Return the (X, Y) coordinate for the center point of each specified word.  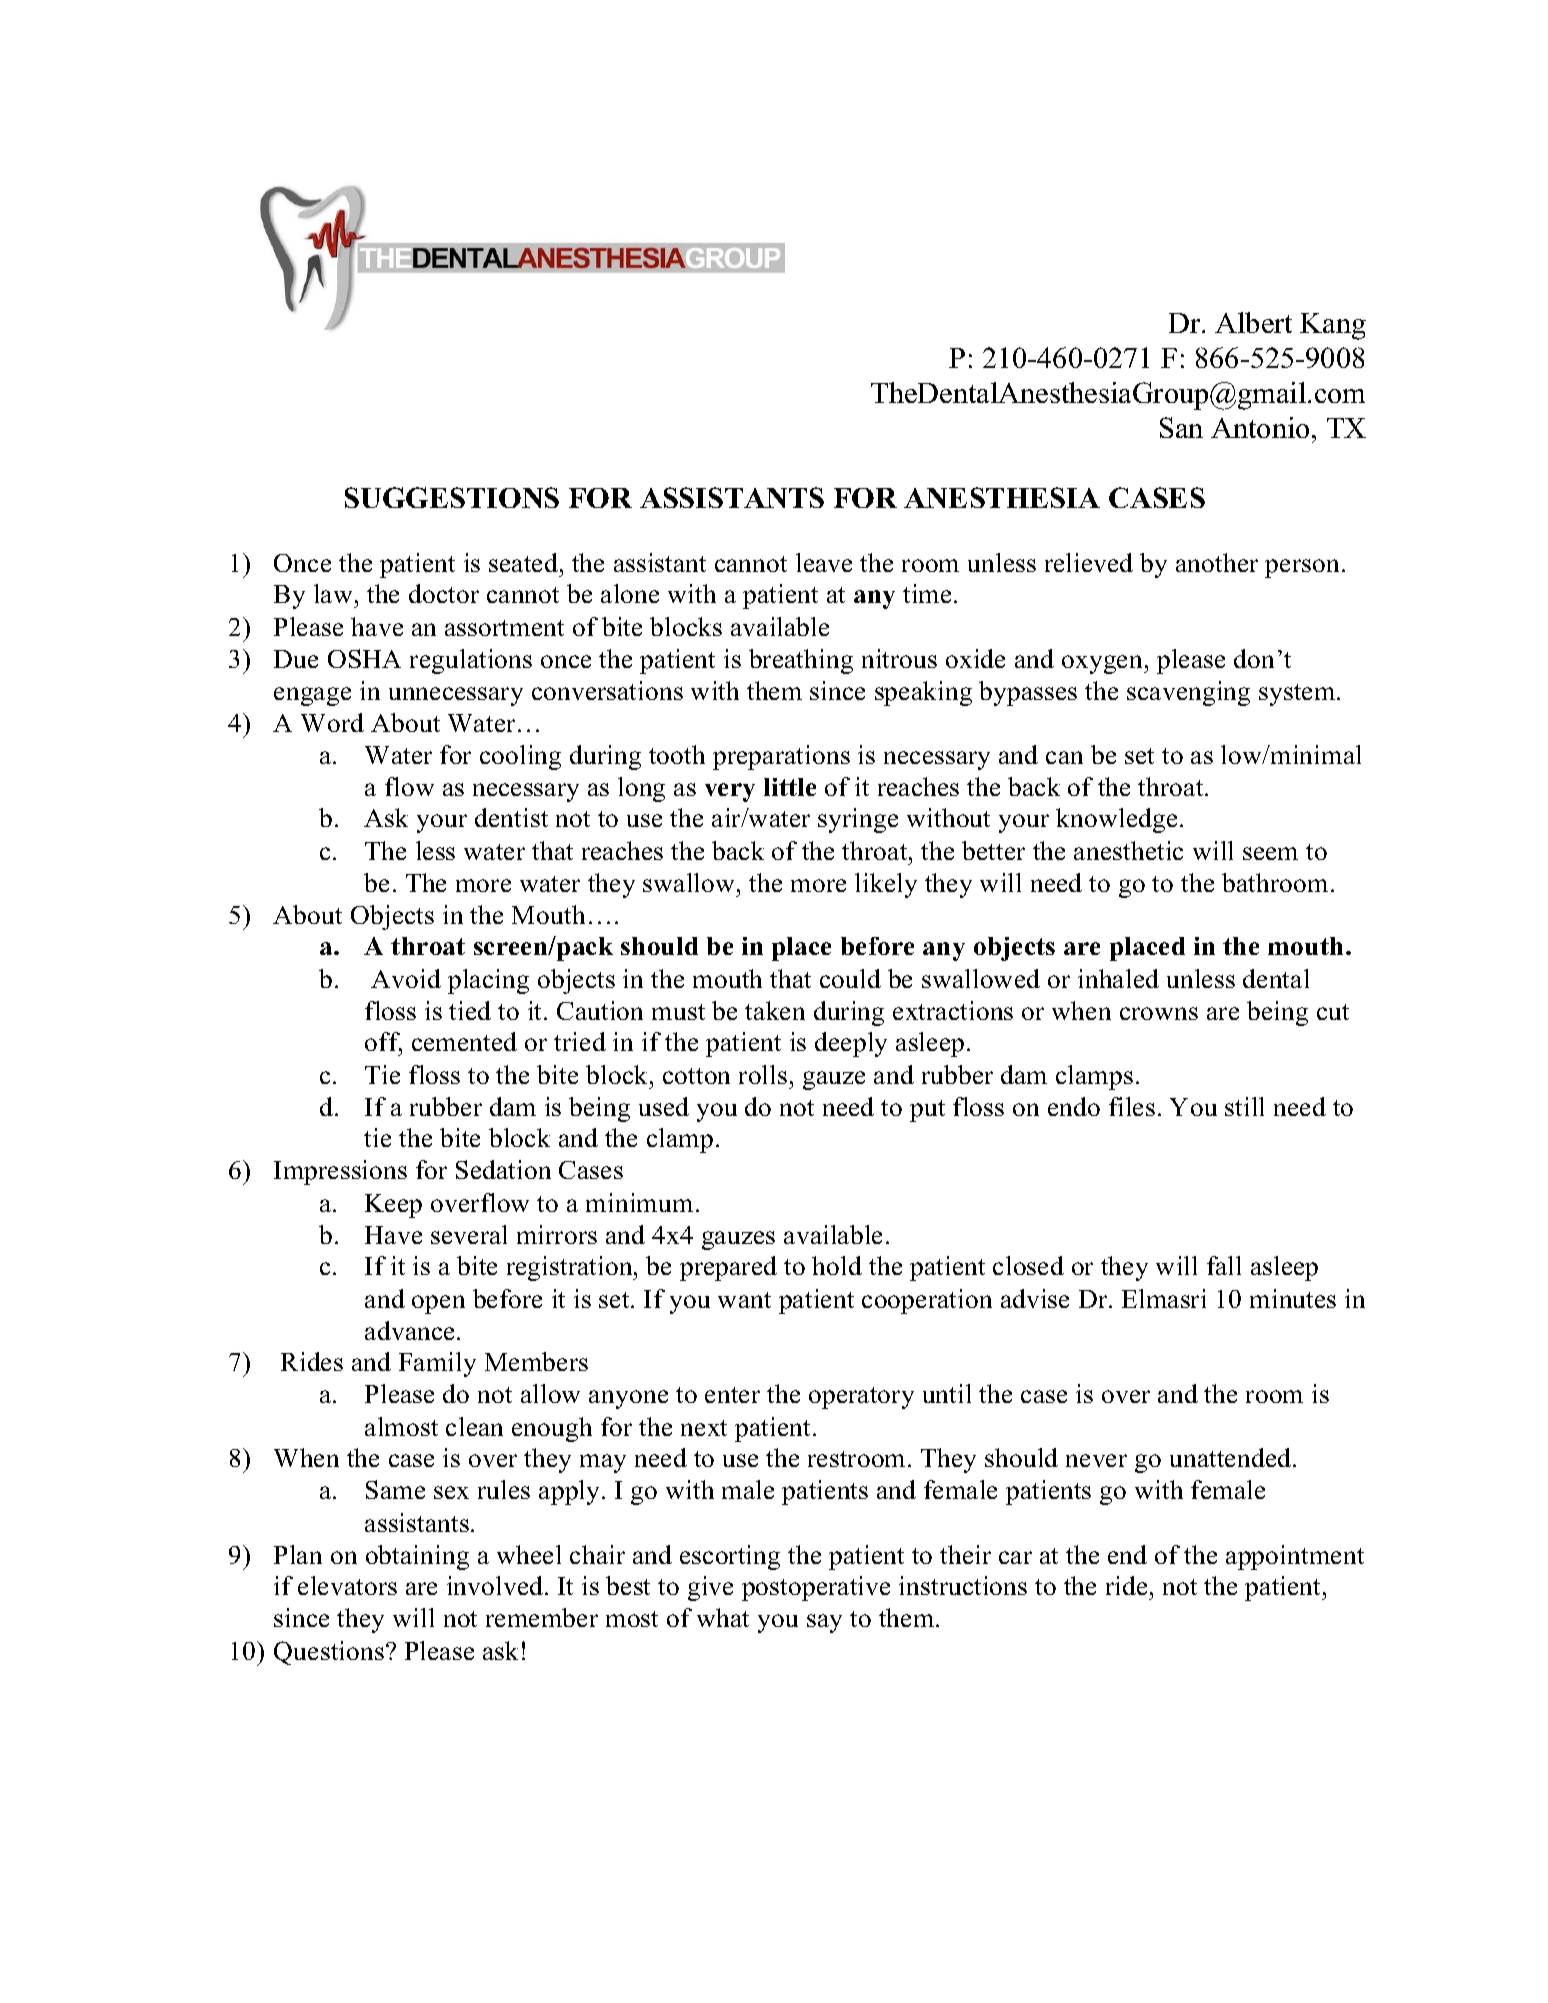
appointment (1295, 1557)
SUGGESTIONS (452, 497)
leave (824, 562)
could (850, 978)
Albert (1253, 322)
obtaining (417, 1557)
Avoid (406, 978)
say (824, 1623)
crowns (1159, 1013)
